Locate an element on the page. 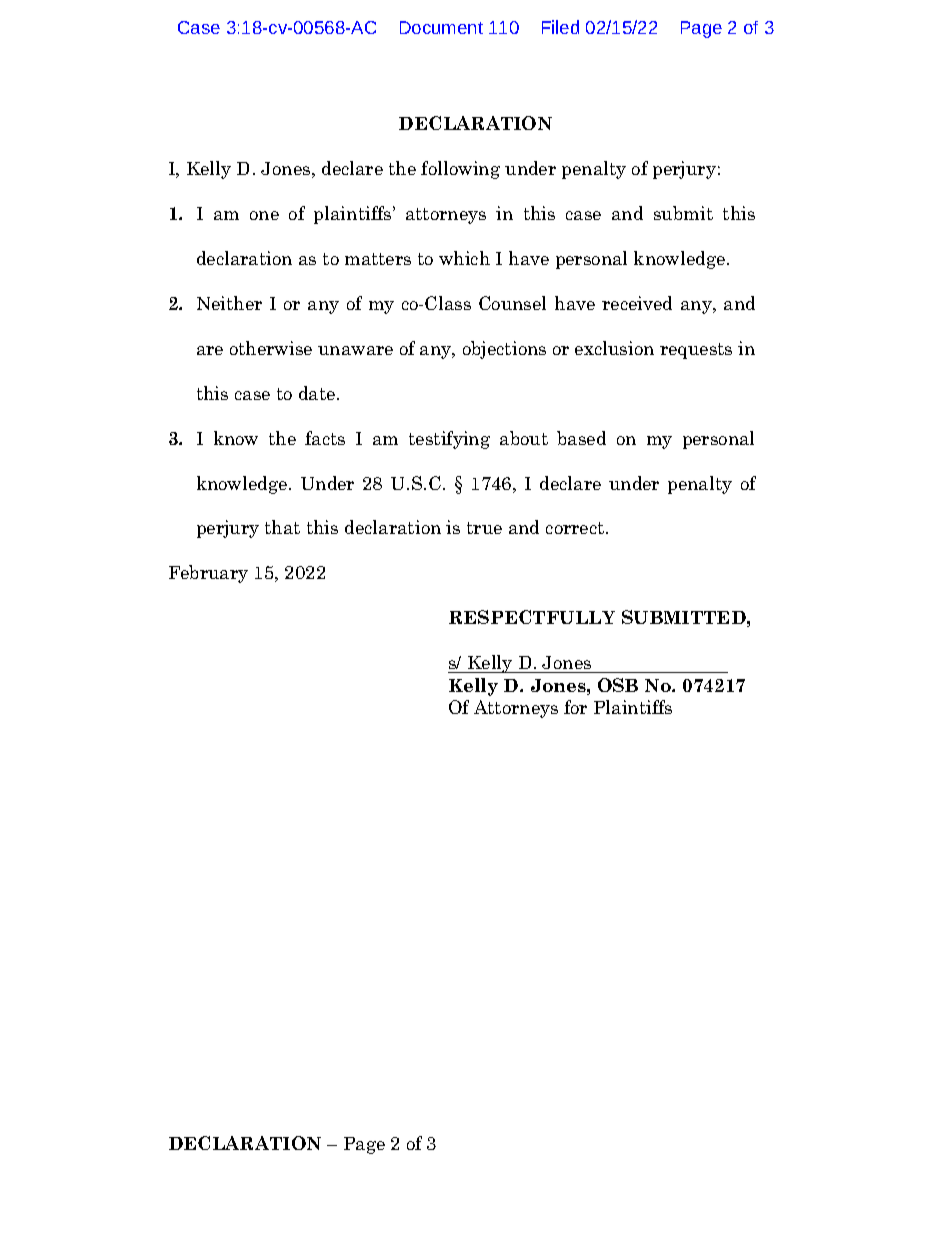 This image has width=952, height=1233. Neither is located at coordinates (229, 303).
